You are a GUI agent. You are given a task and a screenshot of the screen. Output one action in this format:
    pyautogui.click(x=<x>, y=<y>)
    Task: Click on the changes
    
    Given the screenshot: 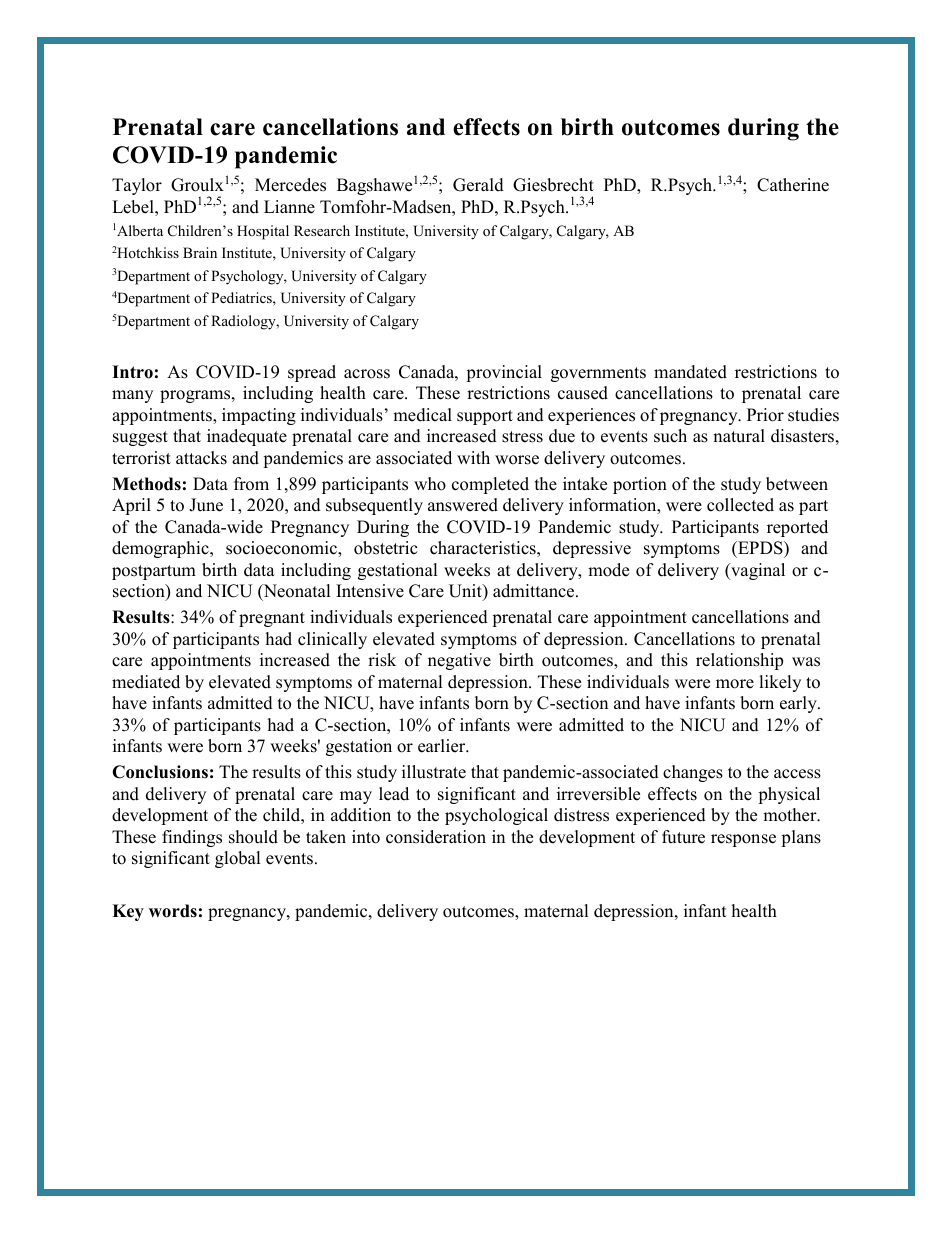 What is the action you would take?
    pyautogui.click(x=693, y=773)
